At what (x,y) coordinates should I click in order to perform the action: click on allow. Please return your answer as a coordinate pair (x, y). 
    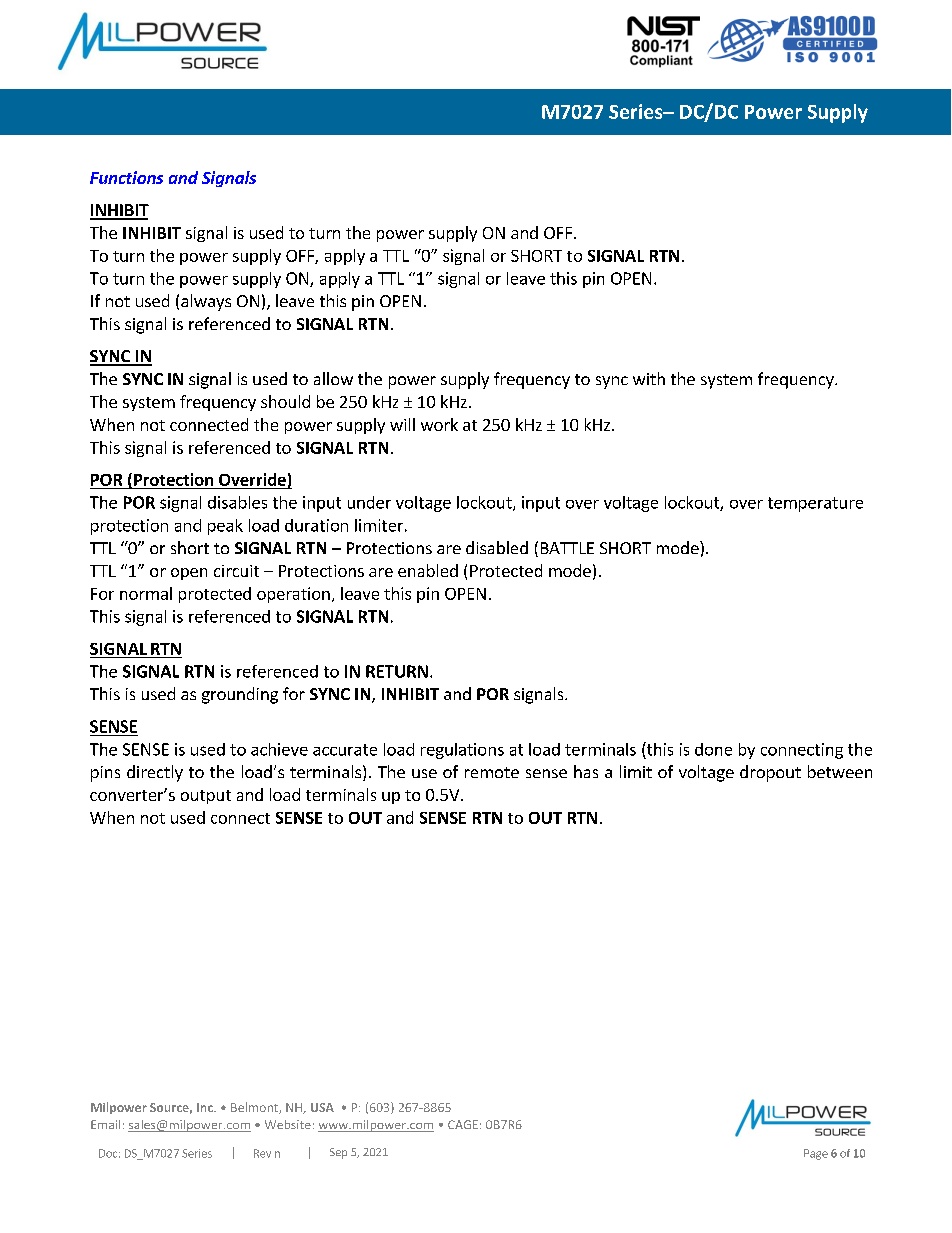
    Looking at the image, I should click on (333, 378).
